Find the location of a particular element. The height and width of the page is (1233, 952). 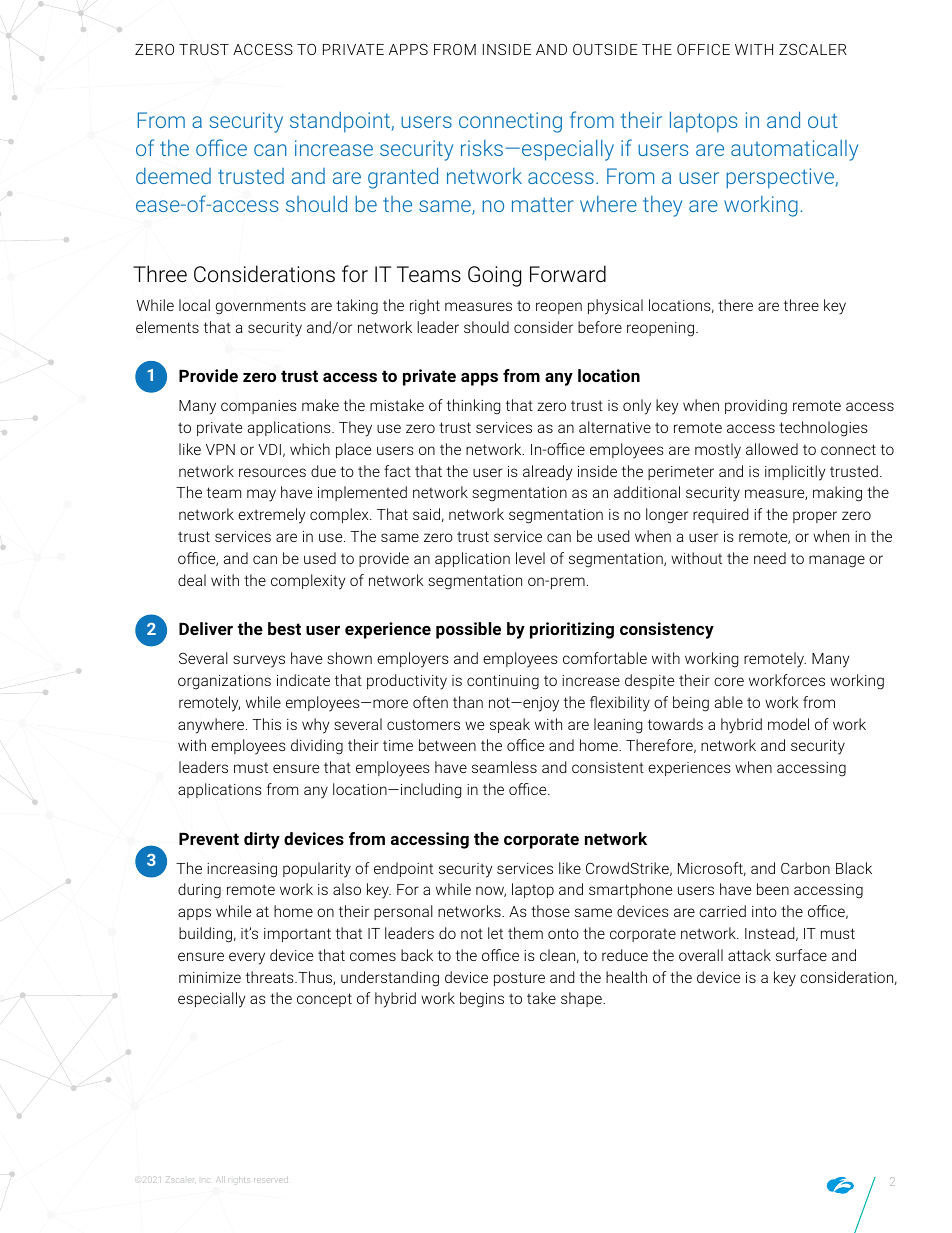

governments is located at coordinates (261, 307).
